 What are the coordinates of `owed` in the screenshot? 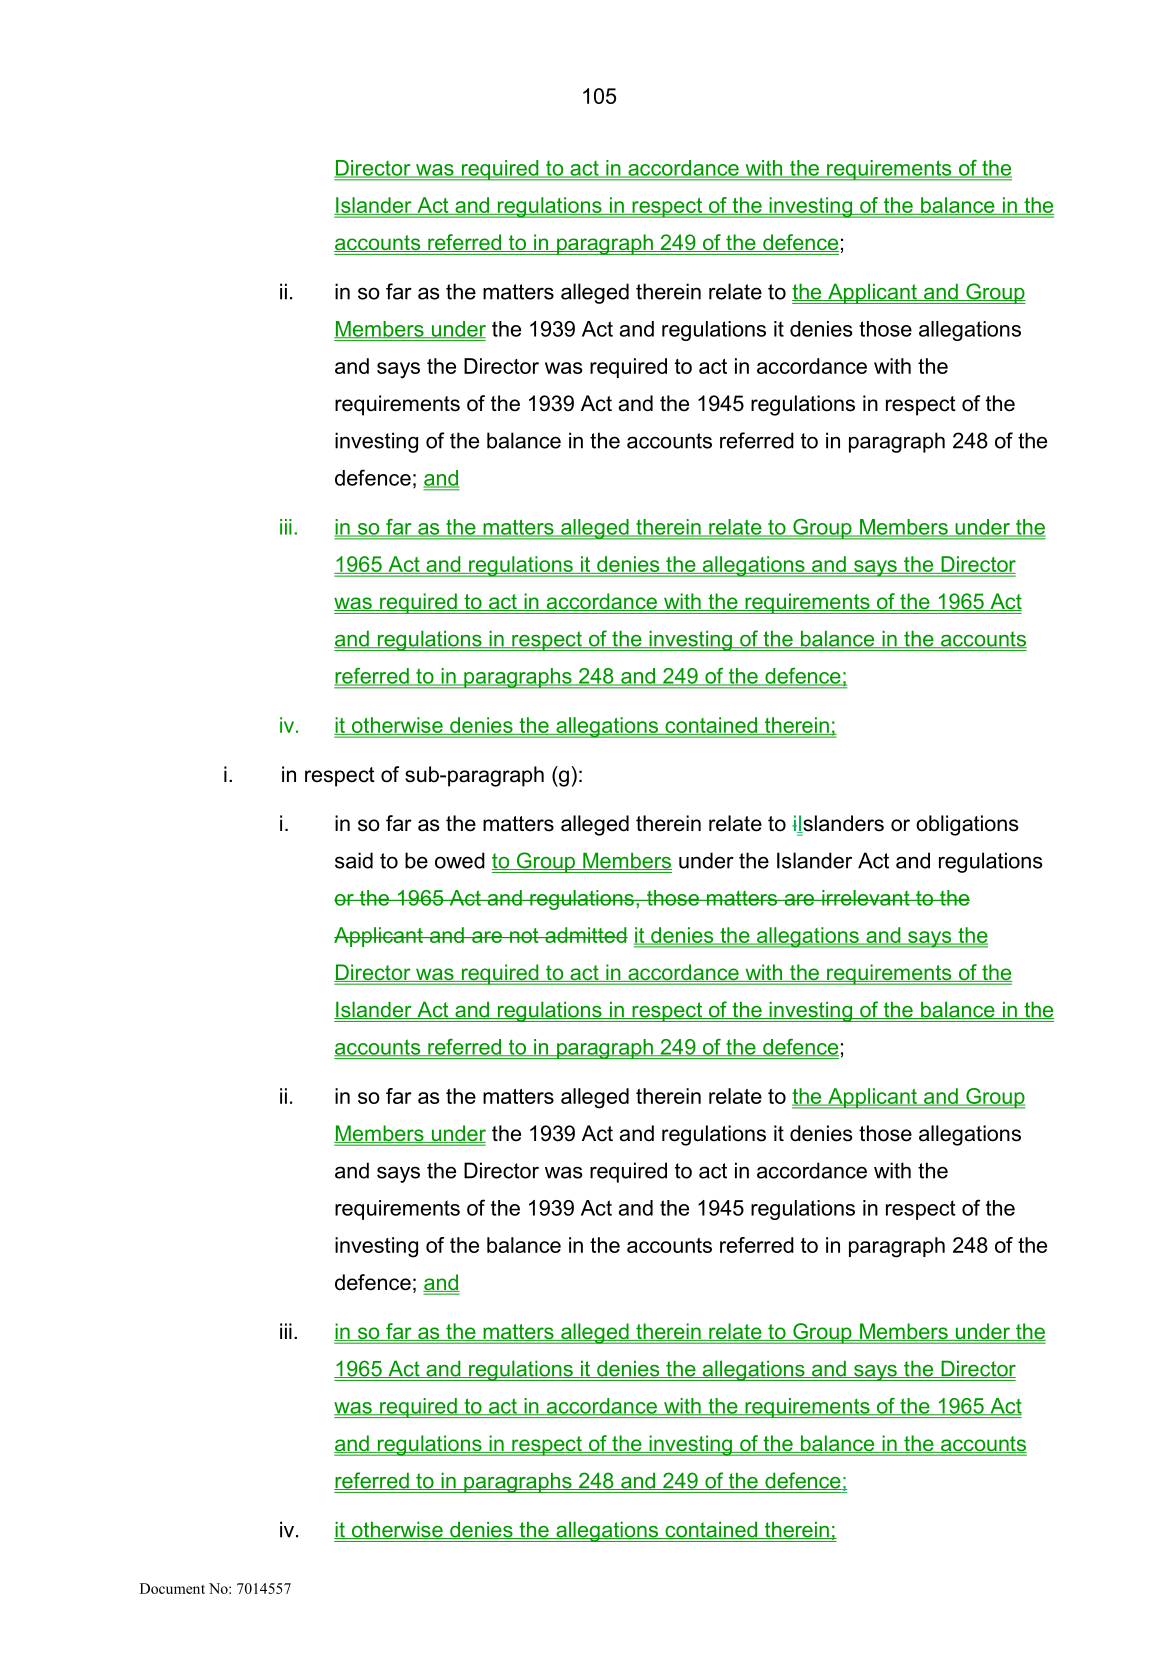 It's located at (460, 860).
